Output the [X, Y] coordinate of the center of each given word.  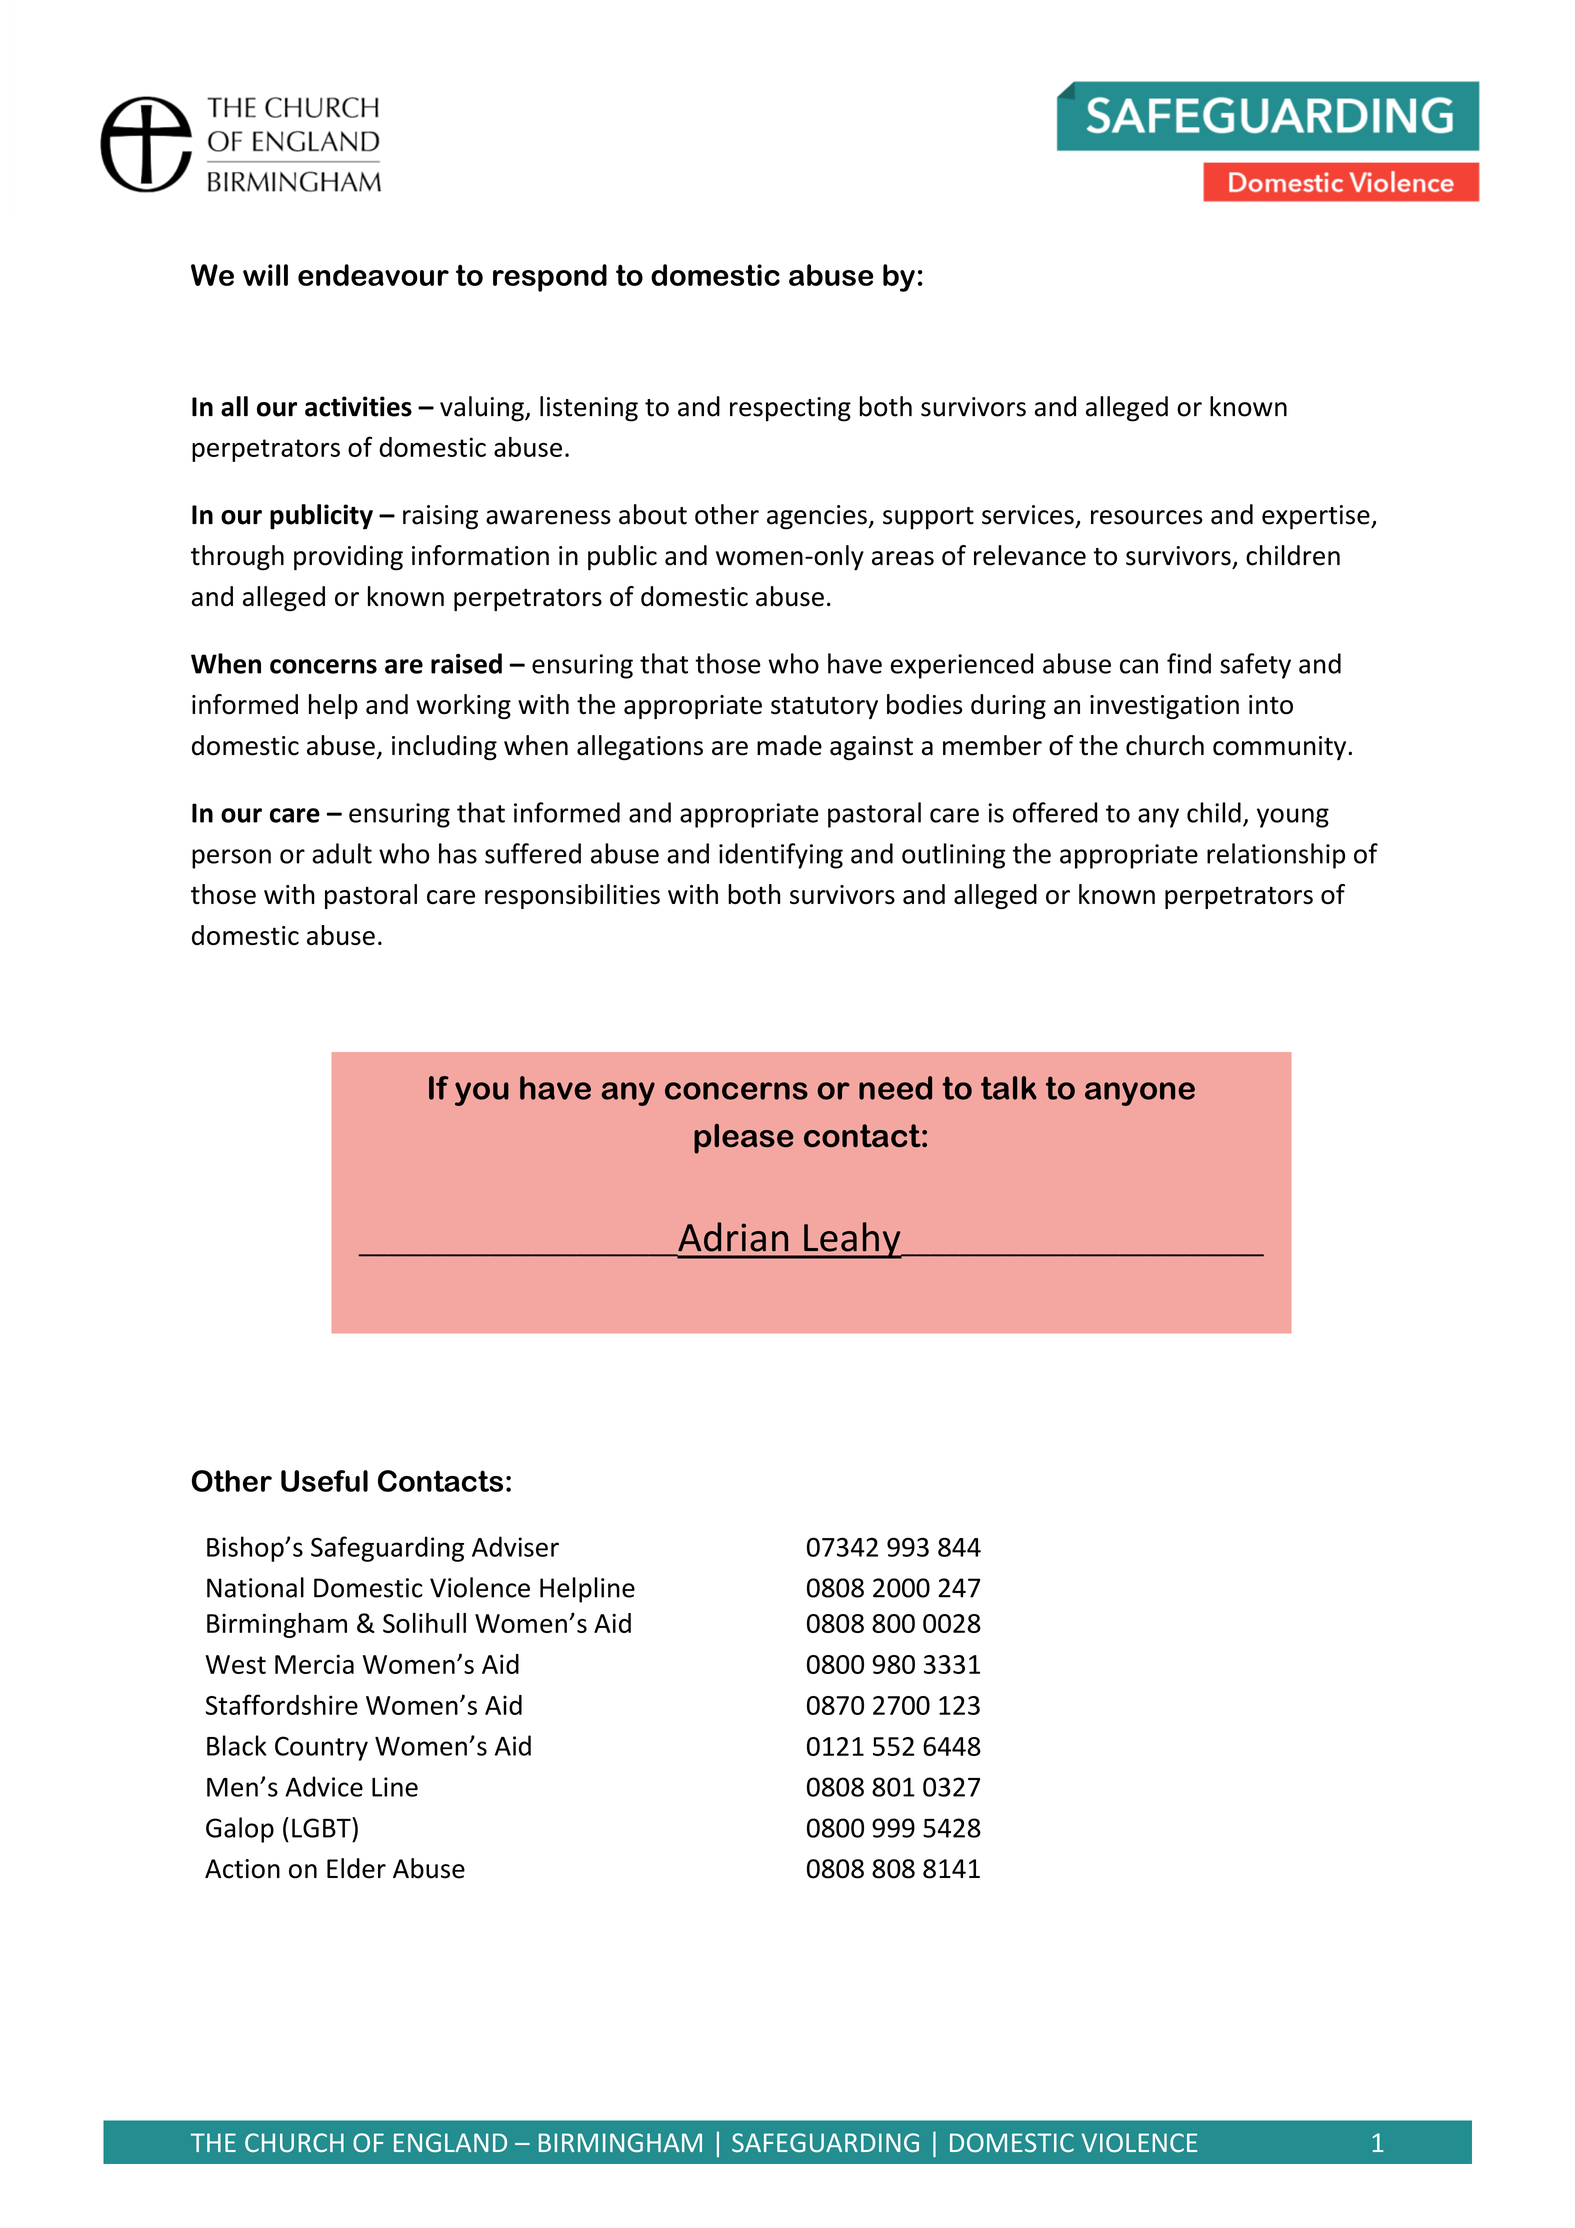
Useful [324, 1481]
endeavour [373, 275]
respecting [790, 409]
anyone [1140, 1094]
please [744, 1138]
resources [1147, 517]
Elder [356, 1868]
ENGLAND [450, 2142]
